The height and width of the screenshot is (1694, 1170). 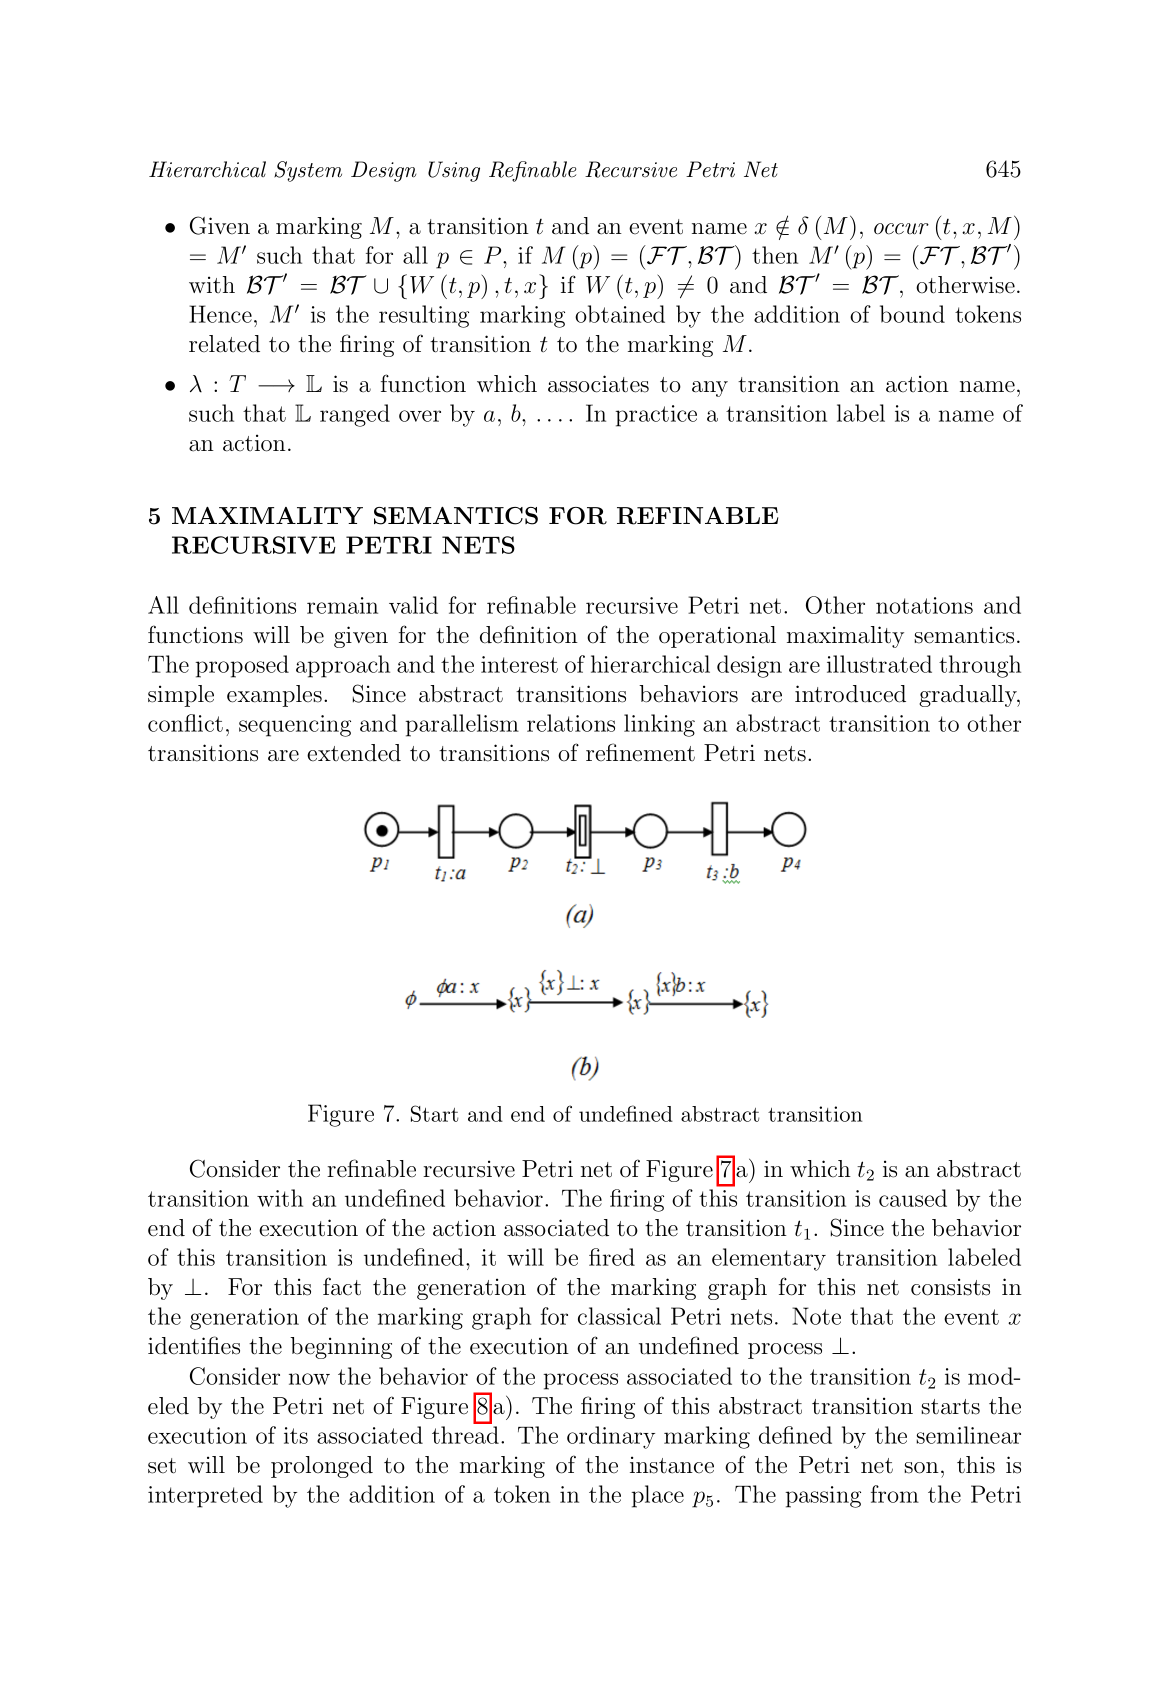 I want to click on interest, so click(x=519, y=664).
